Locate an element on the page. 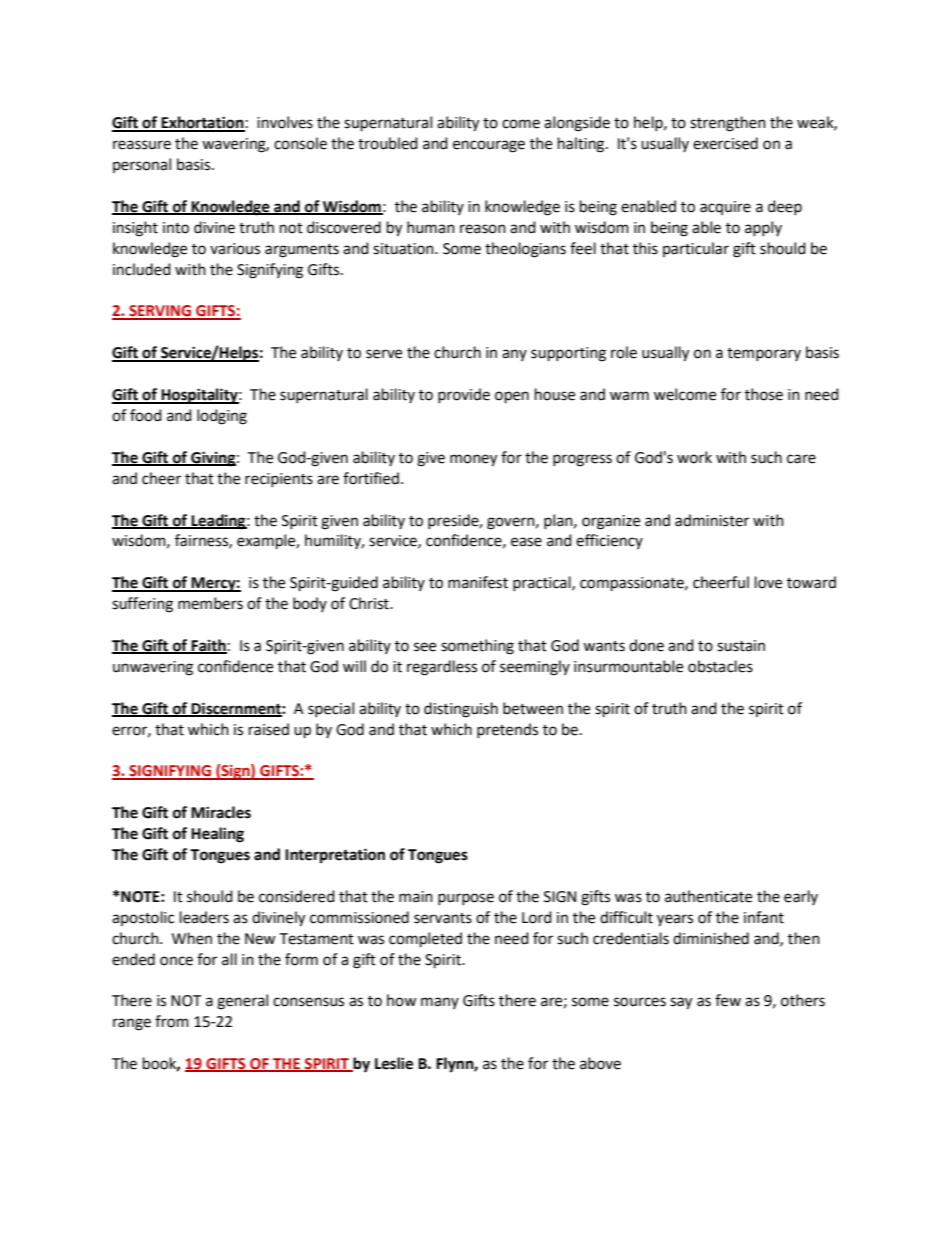 The height and width of the page is (1233, 952). many is located at coordinates (440, 1003).
